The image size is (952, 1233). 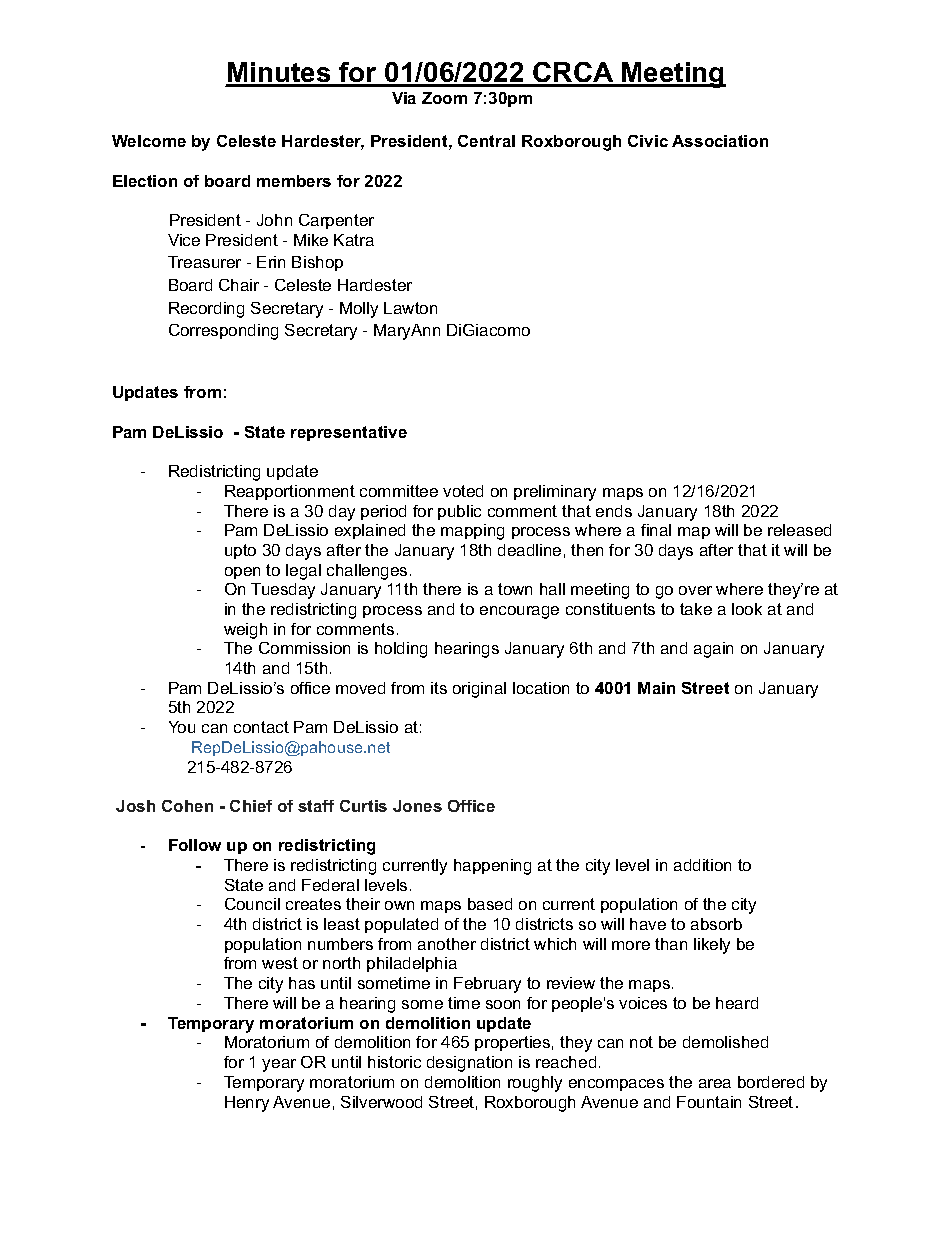 I want to click on Corresponding, so click(x=223, y=332).
